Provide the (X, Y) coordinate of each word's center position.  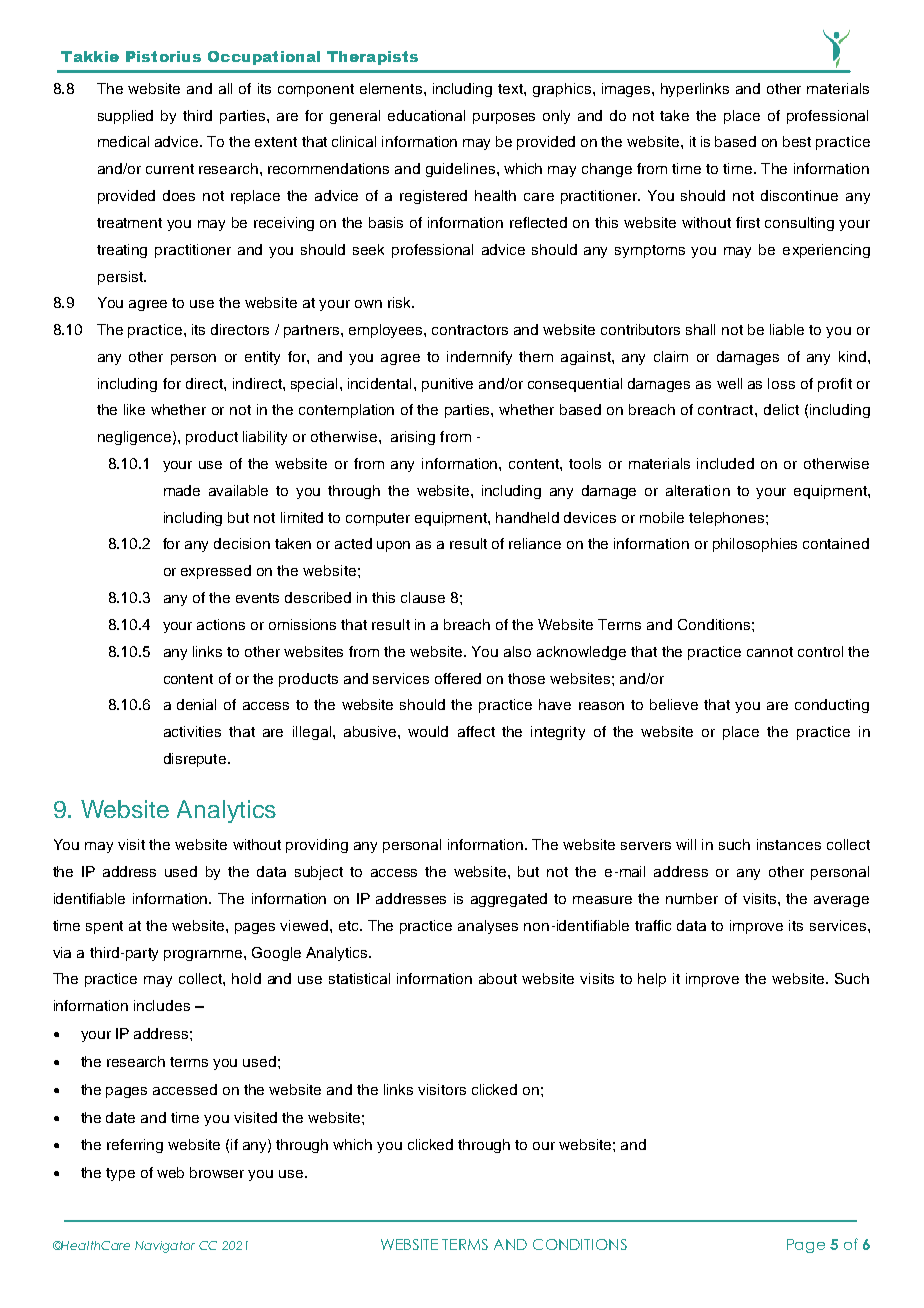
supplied (125, 117)
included (725, 463)
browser (217, 1172)
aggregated (509, 900)
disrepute (195, 760)
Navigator (165, 1247)
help (652, 980)
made (182, 490)
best (797, 141)
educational (426, 115)
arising (413, 438)
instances (789, 844)
